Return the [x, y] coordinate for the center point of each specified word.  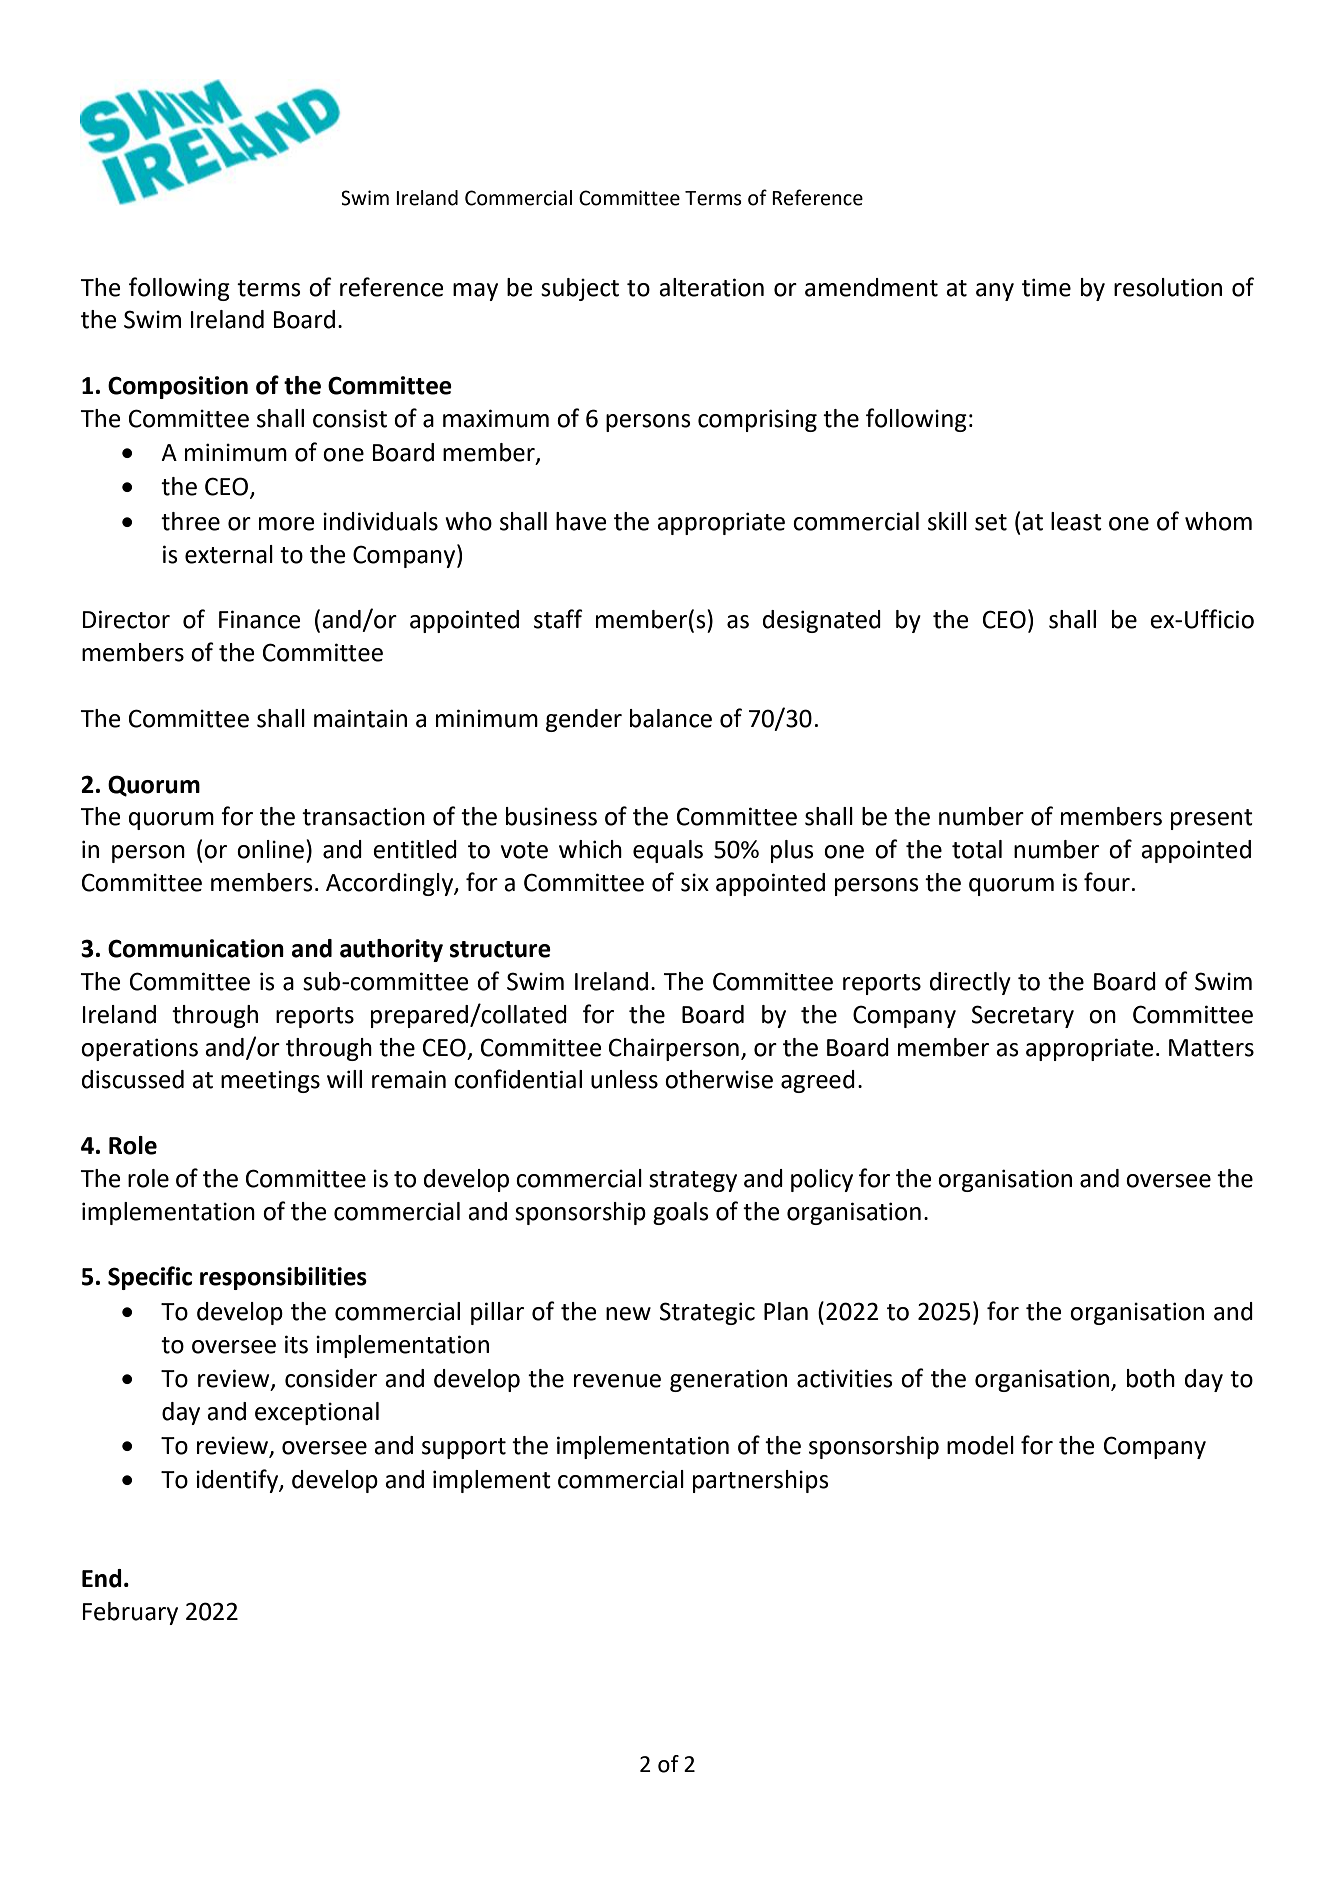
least [1076, 521]
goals [681, 1213]
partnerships [761, 1481]
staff [558, 619]
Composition [178, 387]
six [695, 882]
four [1107, 882]
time [1046, 287]
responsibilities [283, 1278]
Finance [260, 619]
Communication [196, 948]
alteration [711, 287]
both [1151, 1378]
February [130, 1613]
